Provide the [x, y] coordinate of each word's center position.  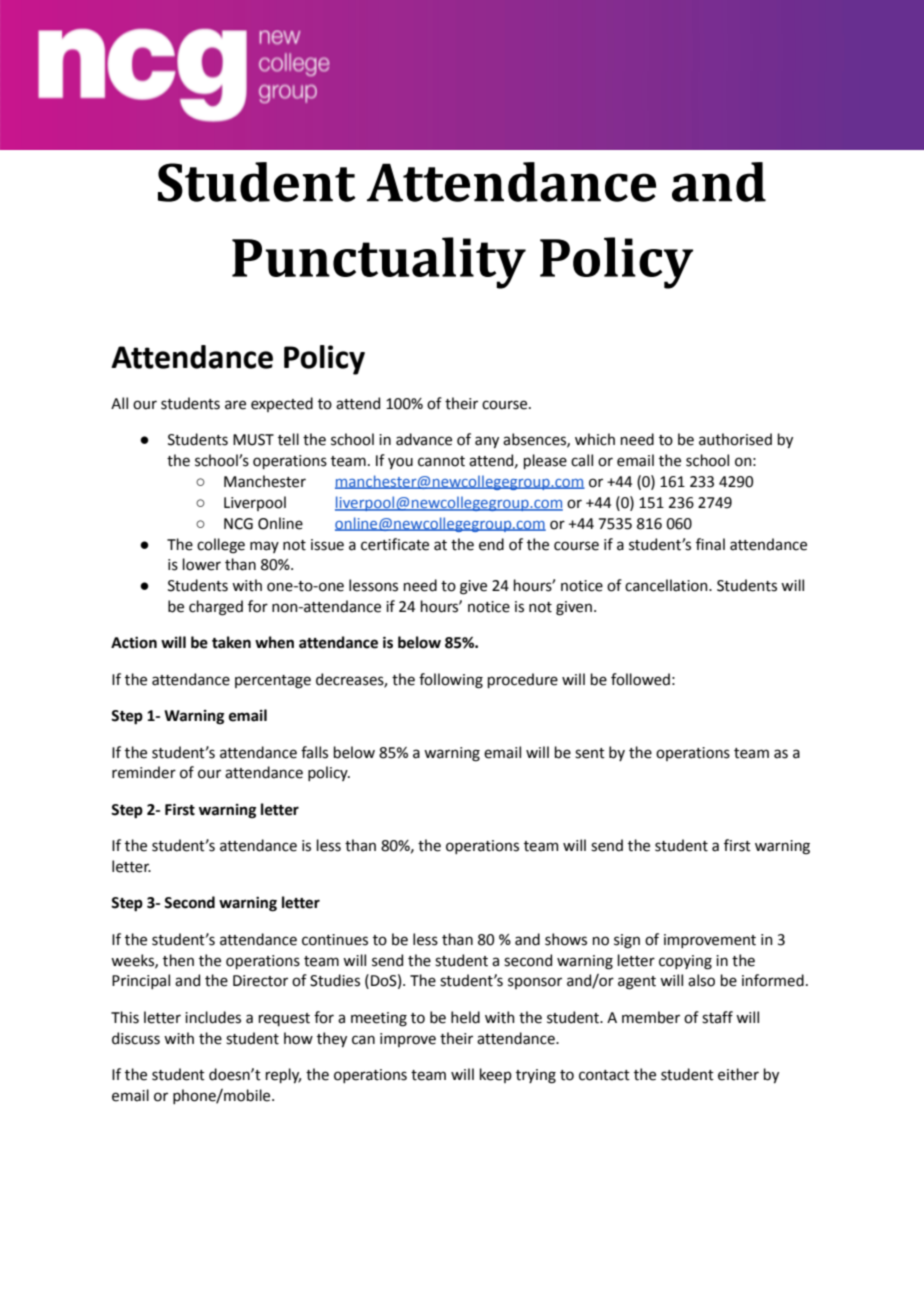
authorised [735, 439]
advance [424, 439]
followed [640, 679]
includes [213, 1017]
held [465, 1017]
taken [231, 642]
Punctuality [379, 263]
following [451, 681]
